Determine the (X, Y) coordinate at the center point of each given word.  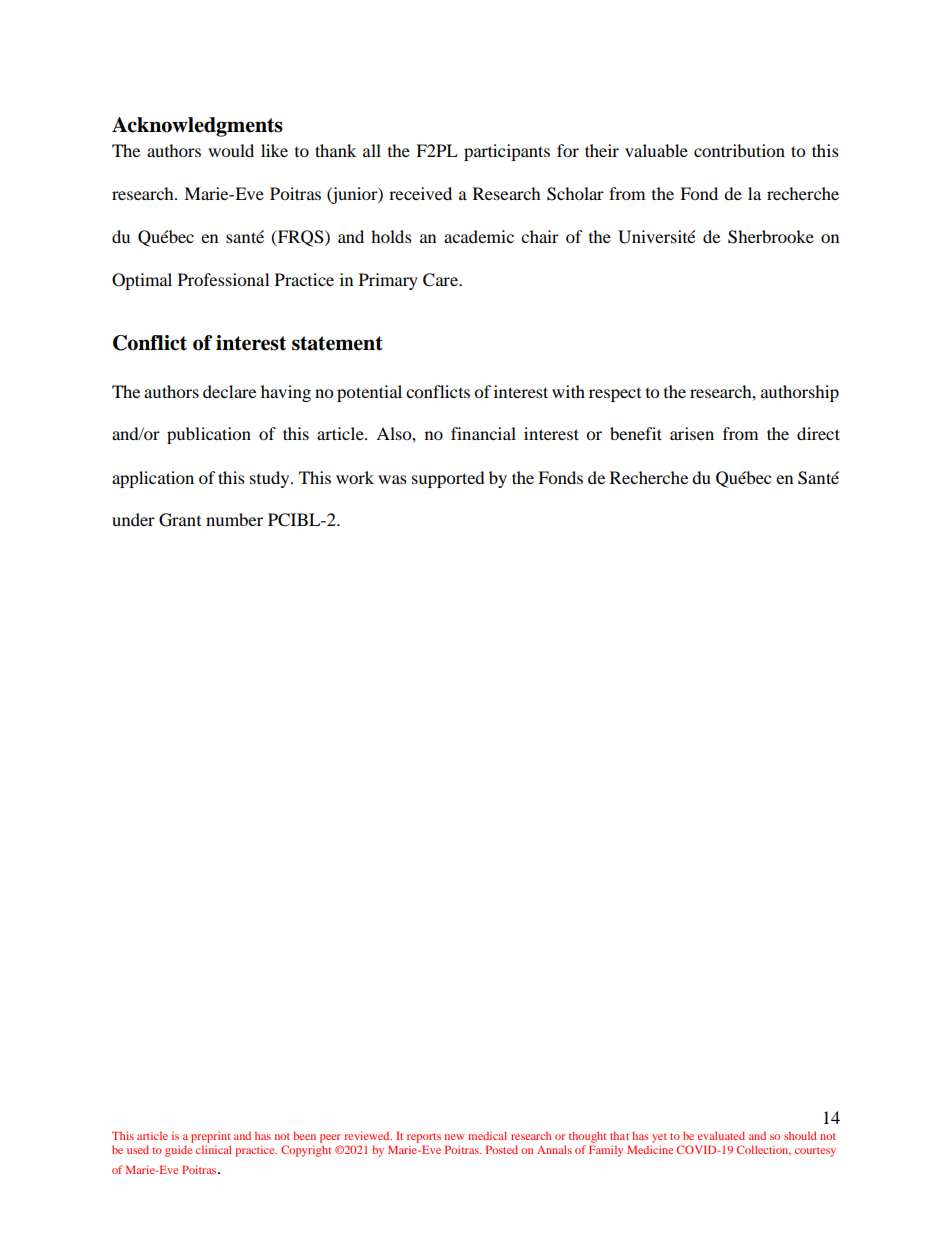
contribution (739, 150)
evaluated (721, 1135)
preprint (210, 1137)
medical (487, 1135)
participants (507, 152)
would (231, 150)
